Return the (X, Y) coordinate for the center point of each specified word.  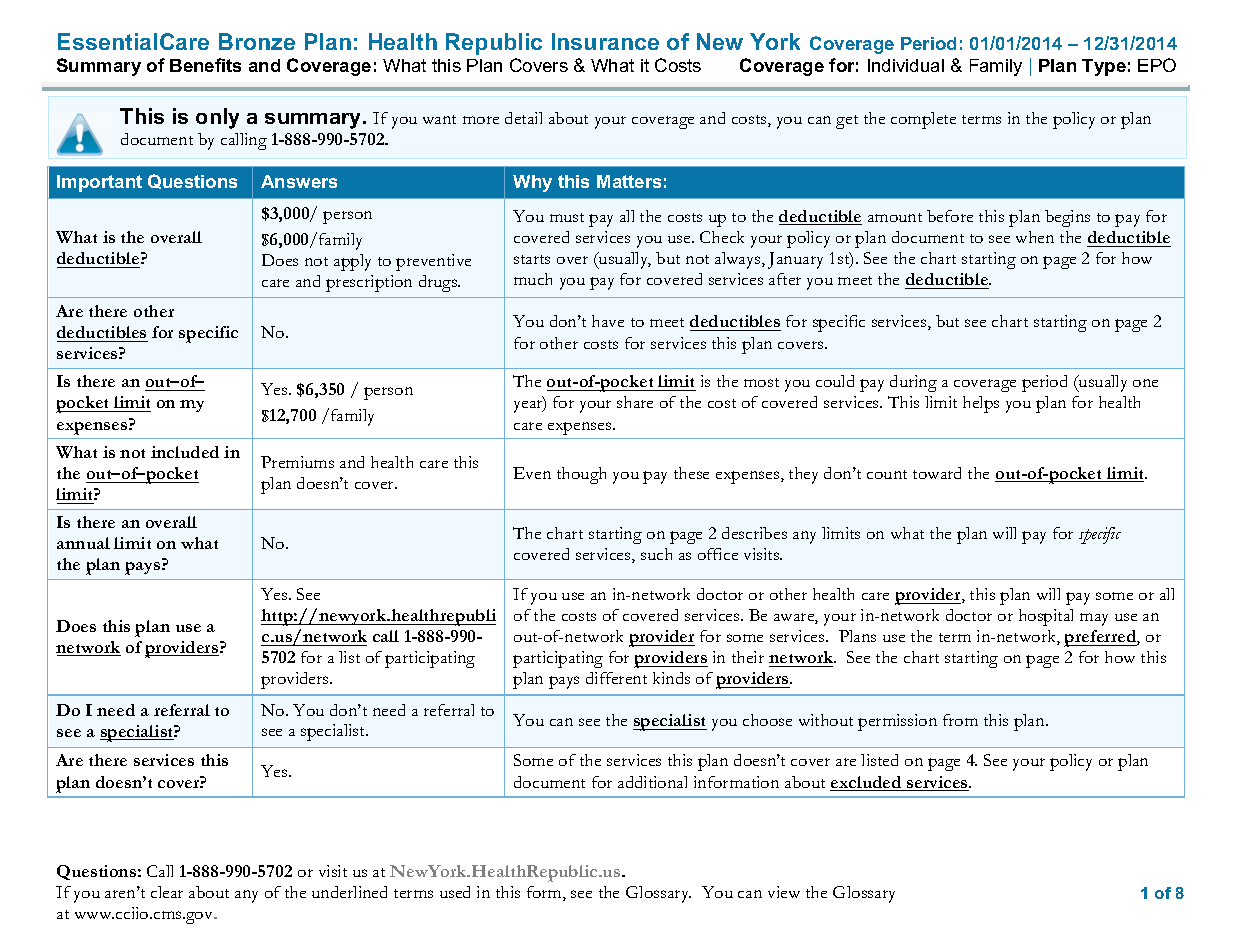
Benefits (205, 65)
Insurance (605, 41)
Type (1104, 67)
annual (83, 543)
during (913, 383)
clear (167, 892)
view (784, 892)
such (656, 554)
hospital (1046, 617)
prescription (369, 283)
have (608, 321)
